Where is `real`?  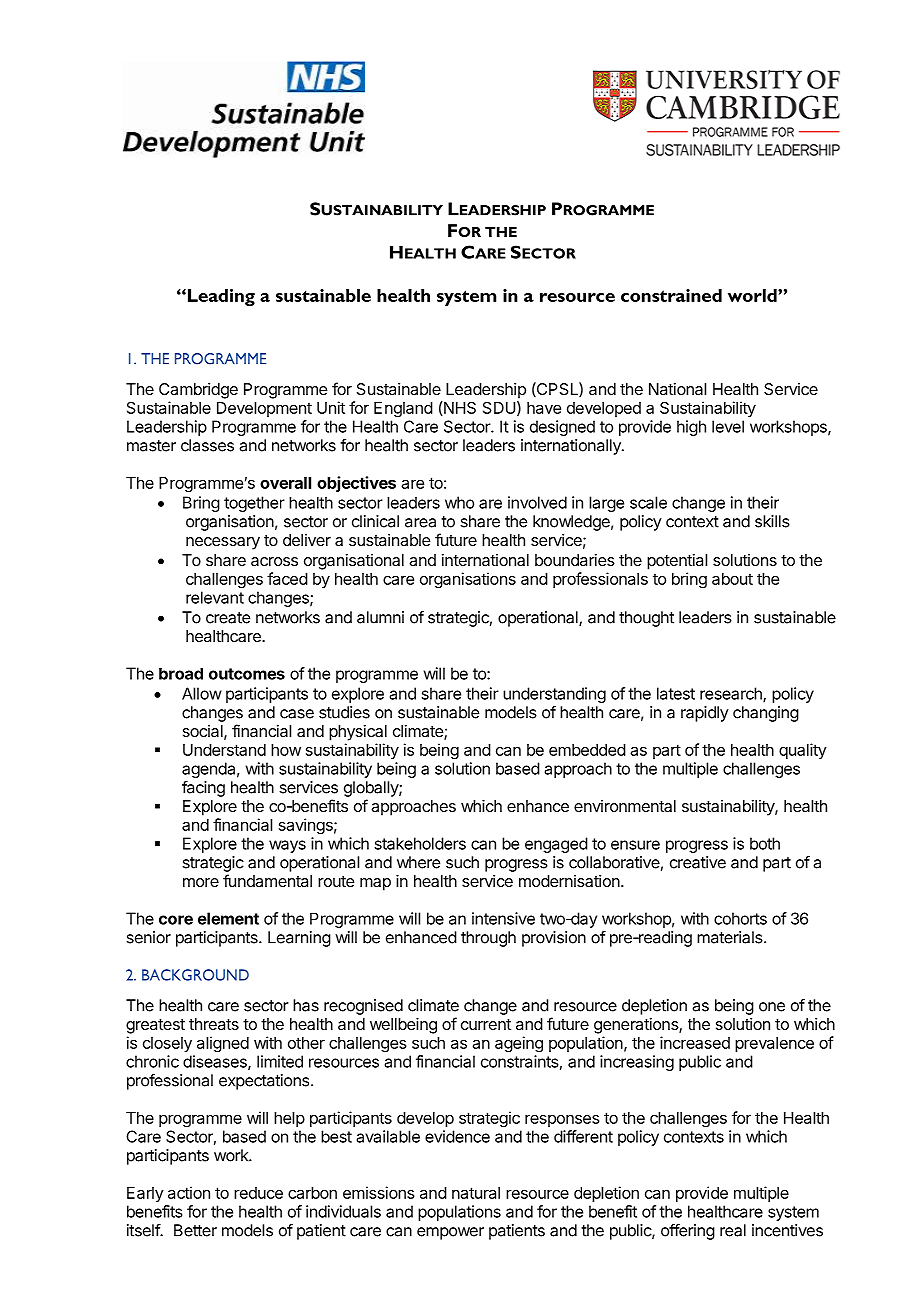
real is located at coordinates (733, 1230).
